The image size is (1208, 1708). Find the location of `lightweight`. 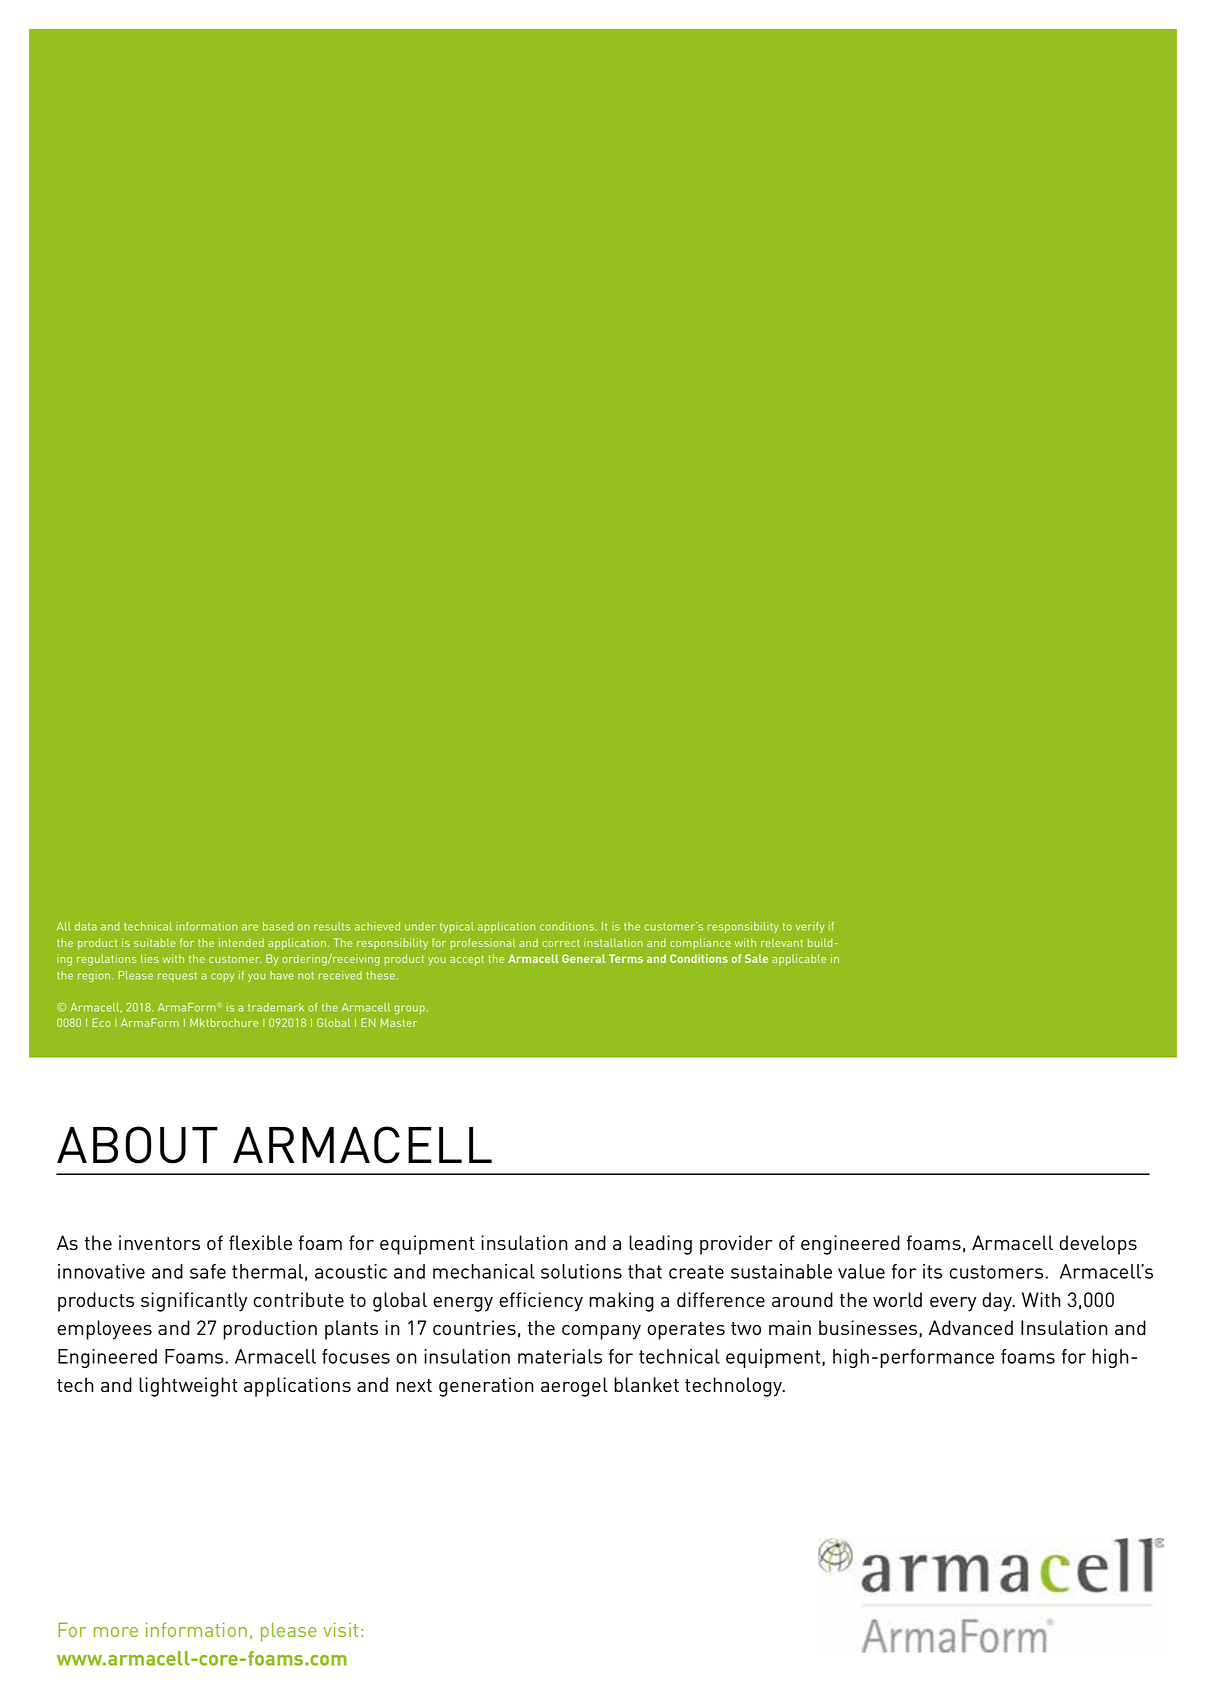

lightweight is located at coordinates (188, 1387).
